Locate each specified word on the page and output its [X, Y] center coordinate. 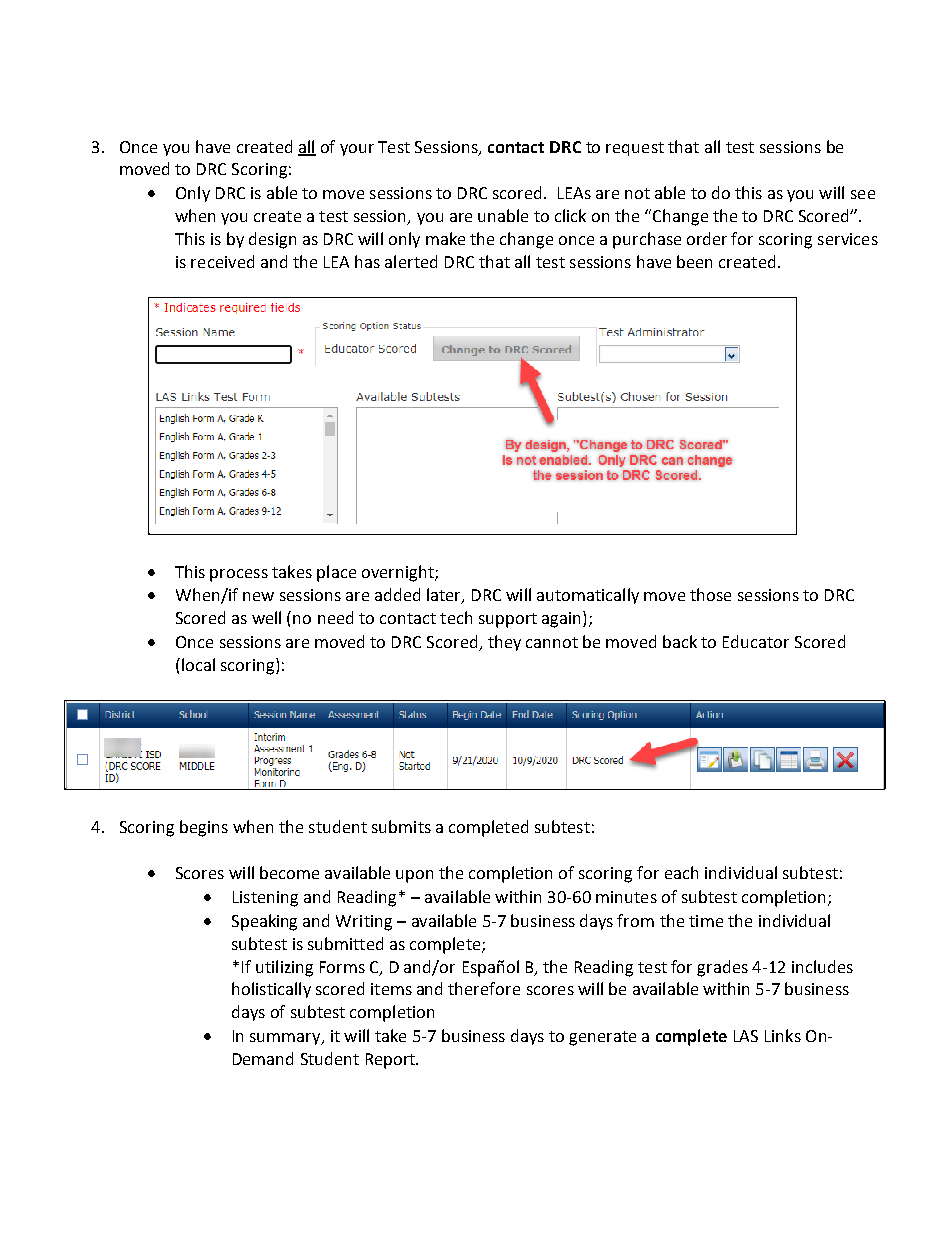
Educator [756, 641]
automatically [588, 596]
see [863, 194]
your [357, 150]
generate [602, 1038]
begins [204, 828]
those [710, 594]
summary [286, 1039]
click [570, 215]
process [239, 575]
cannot [552, 642]
